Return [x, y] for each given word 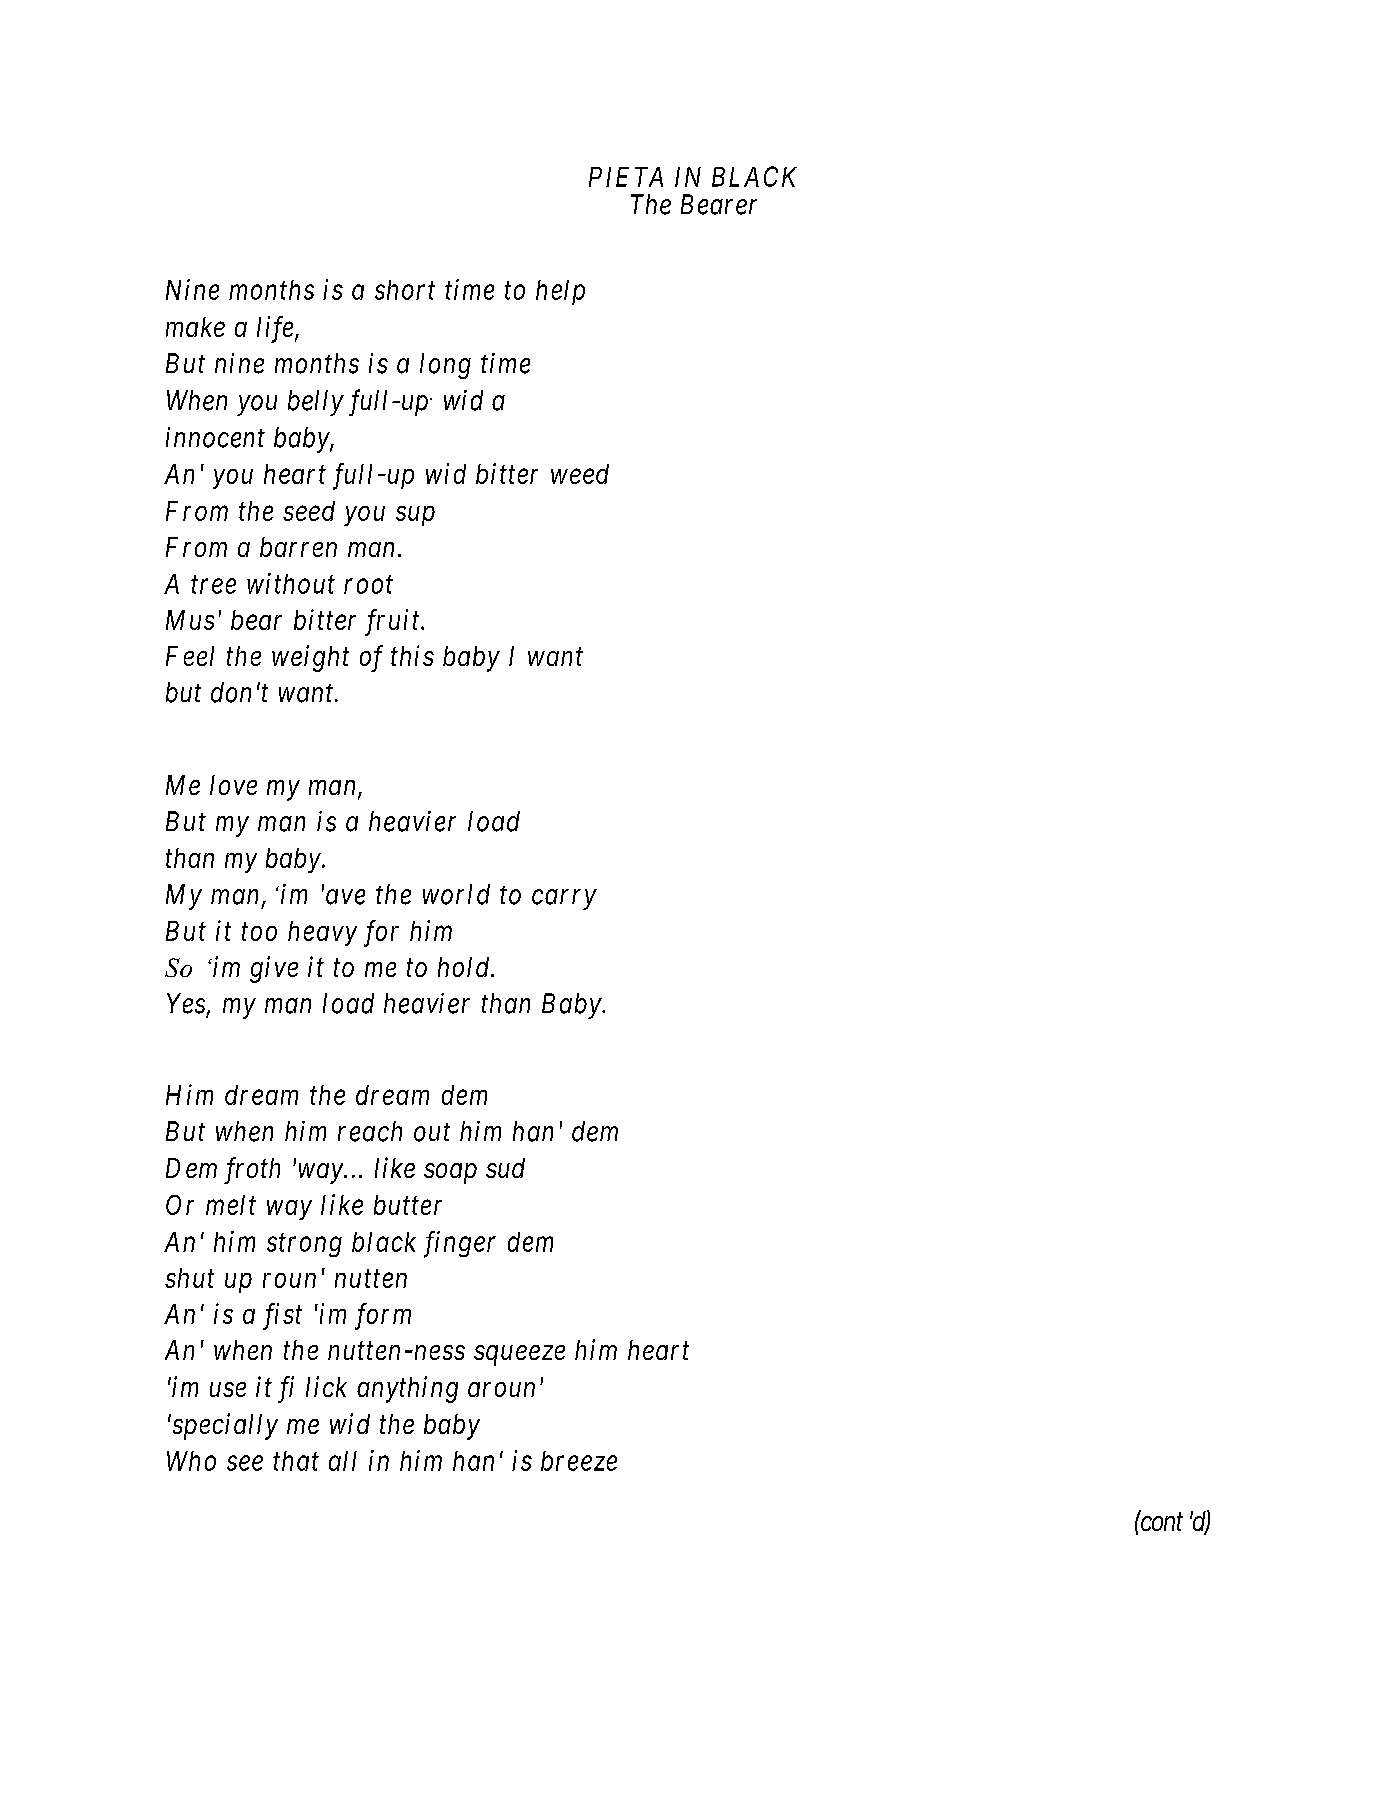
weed [580, 474]
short [405, 290]
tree [213, 585]
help [560, 292]
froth [252, 1170]
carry [564, 900]
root [368, 585]
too [259, 932]
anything [407, 1389]
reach [370, 1131]
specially [224, 1426]
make [195, 327]
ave [345, 897]
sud [505, 1168]
